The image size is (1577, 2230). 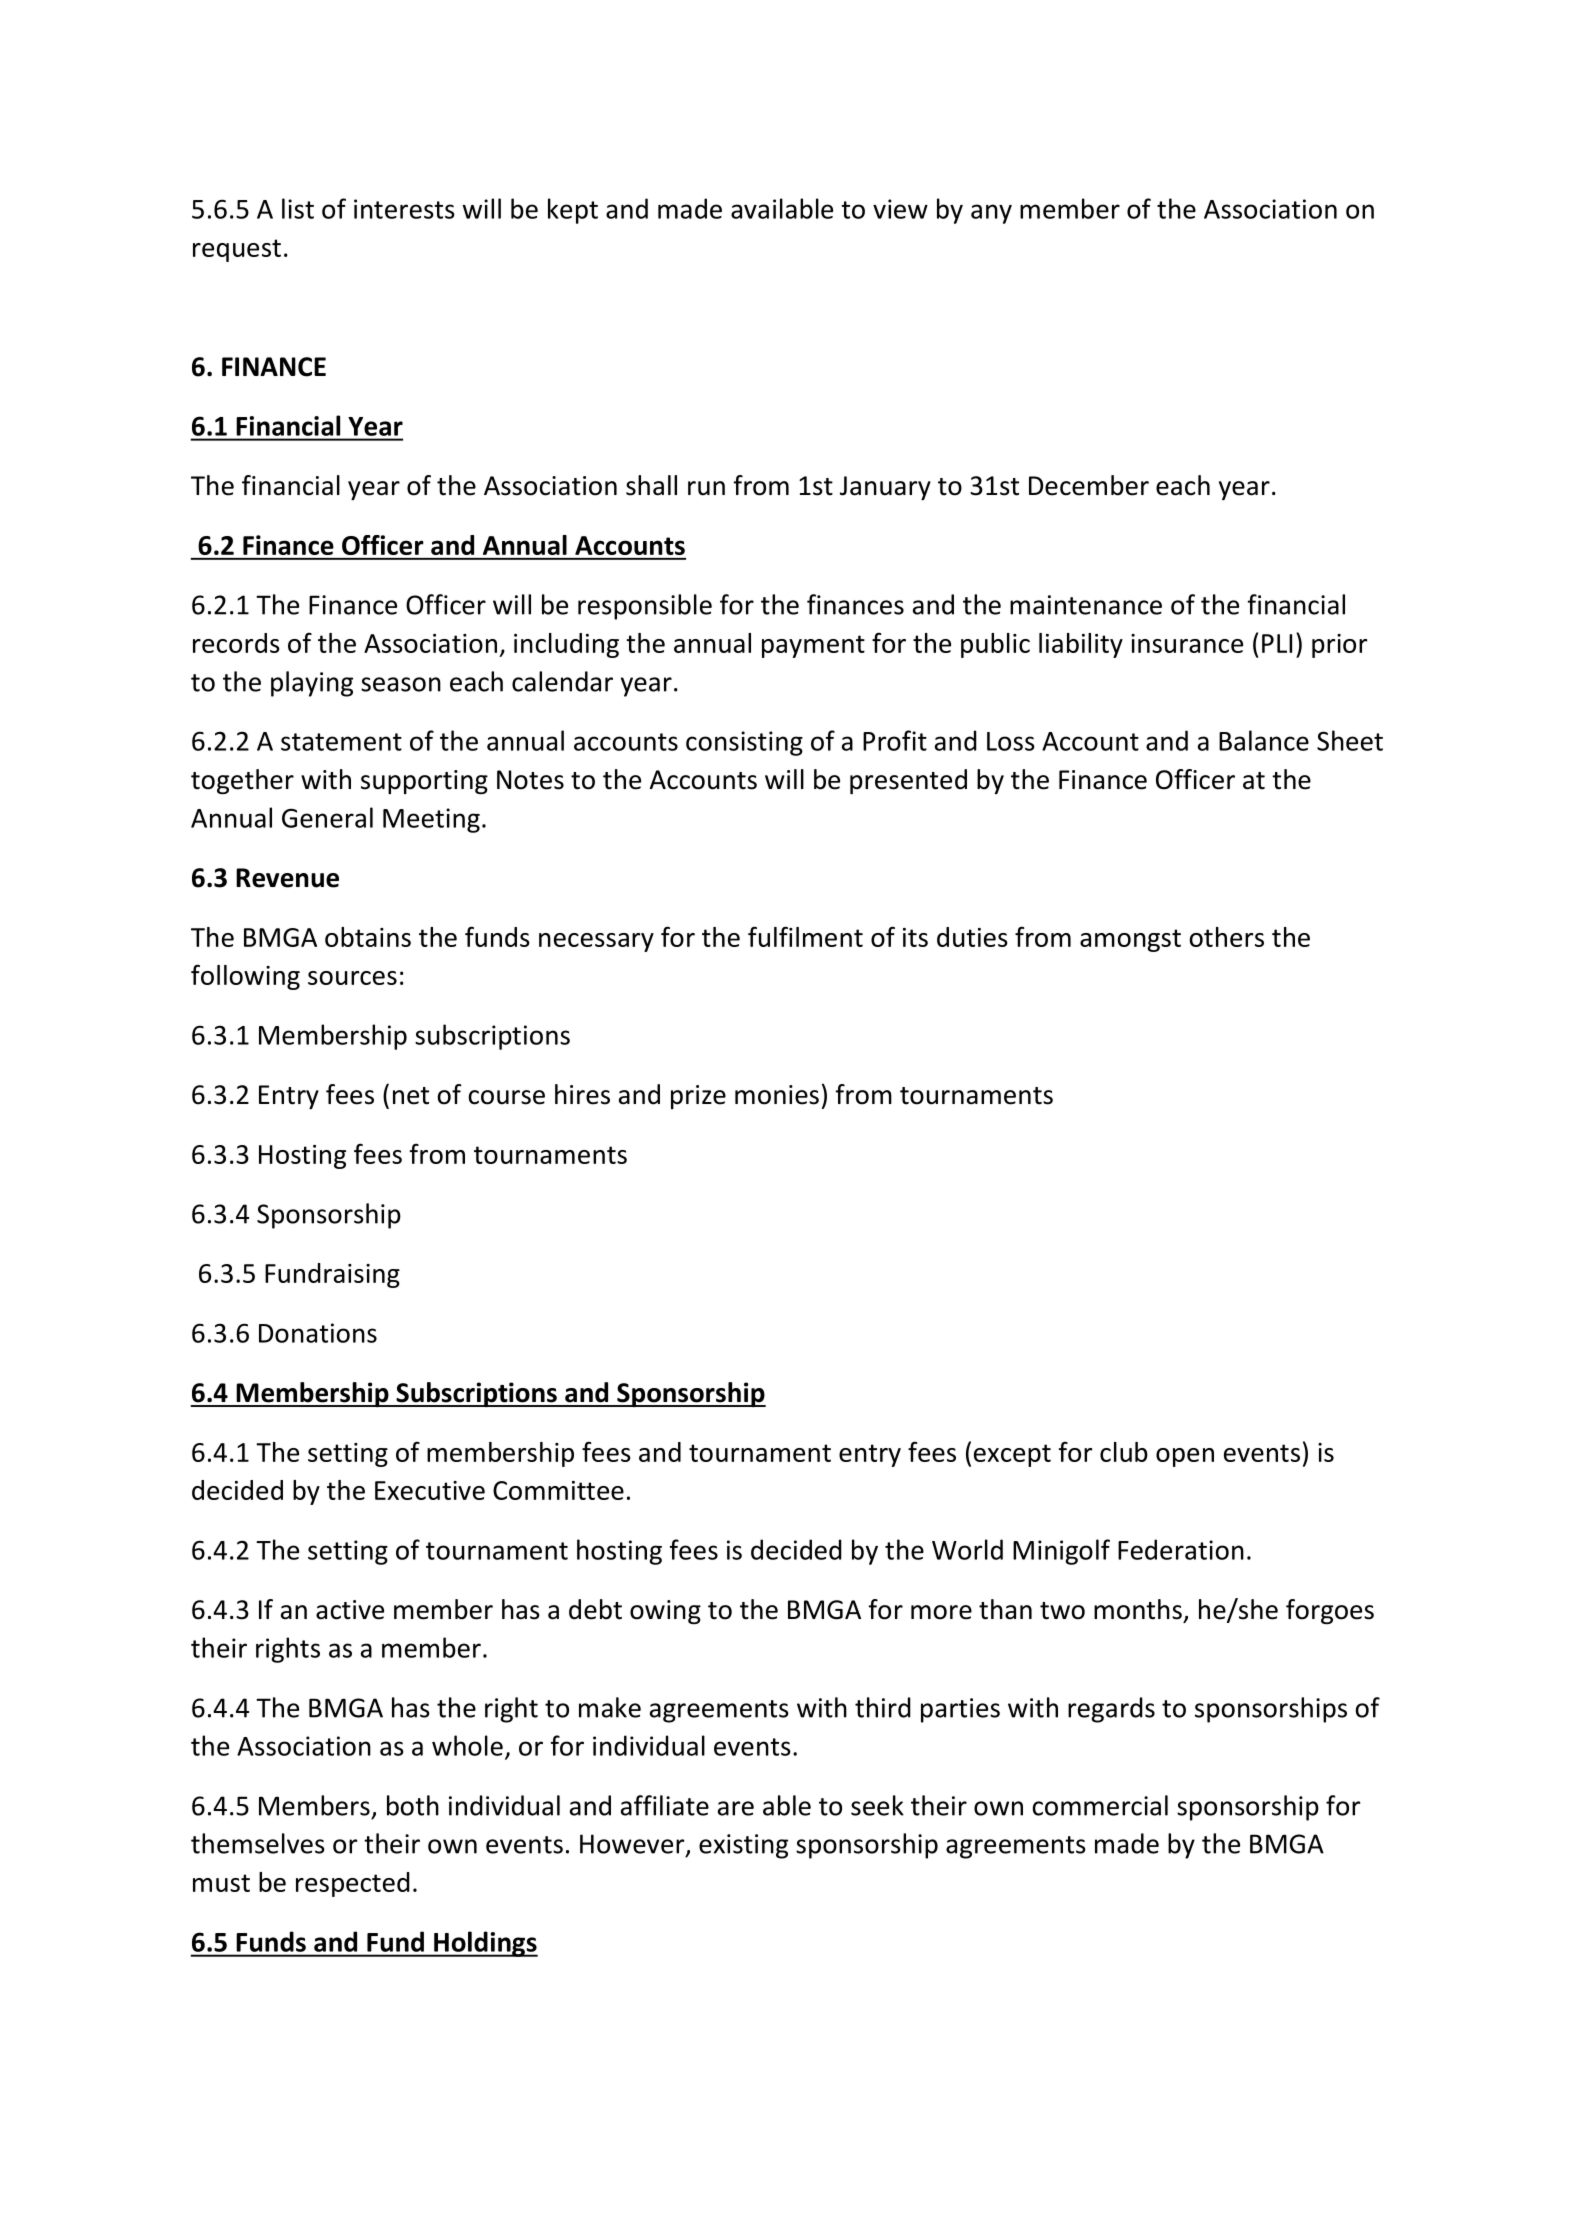 What do you see at coordinates (900, 209) in the screenshot?
I see `view` at bounding box center [900, 209].
